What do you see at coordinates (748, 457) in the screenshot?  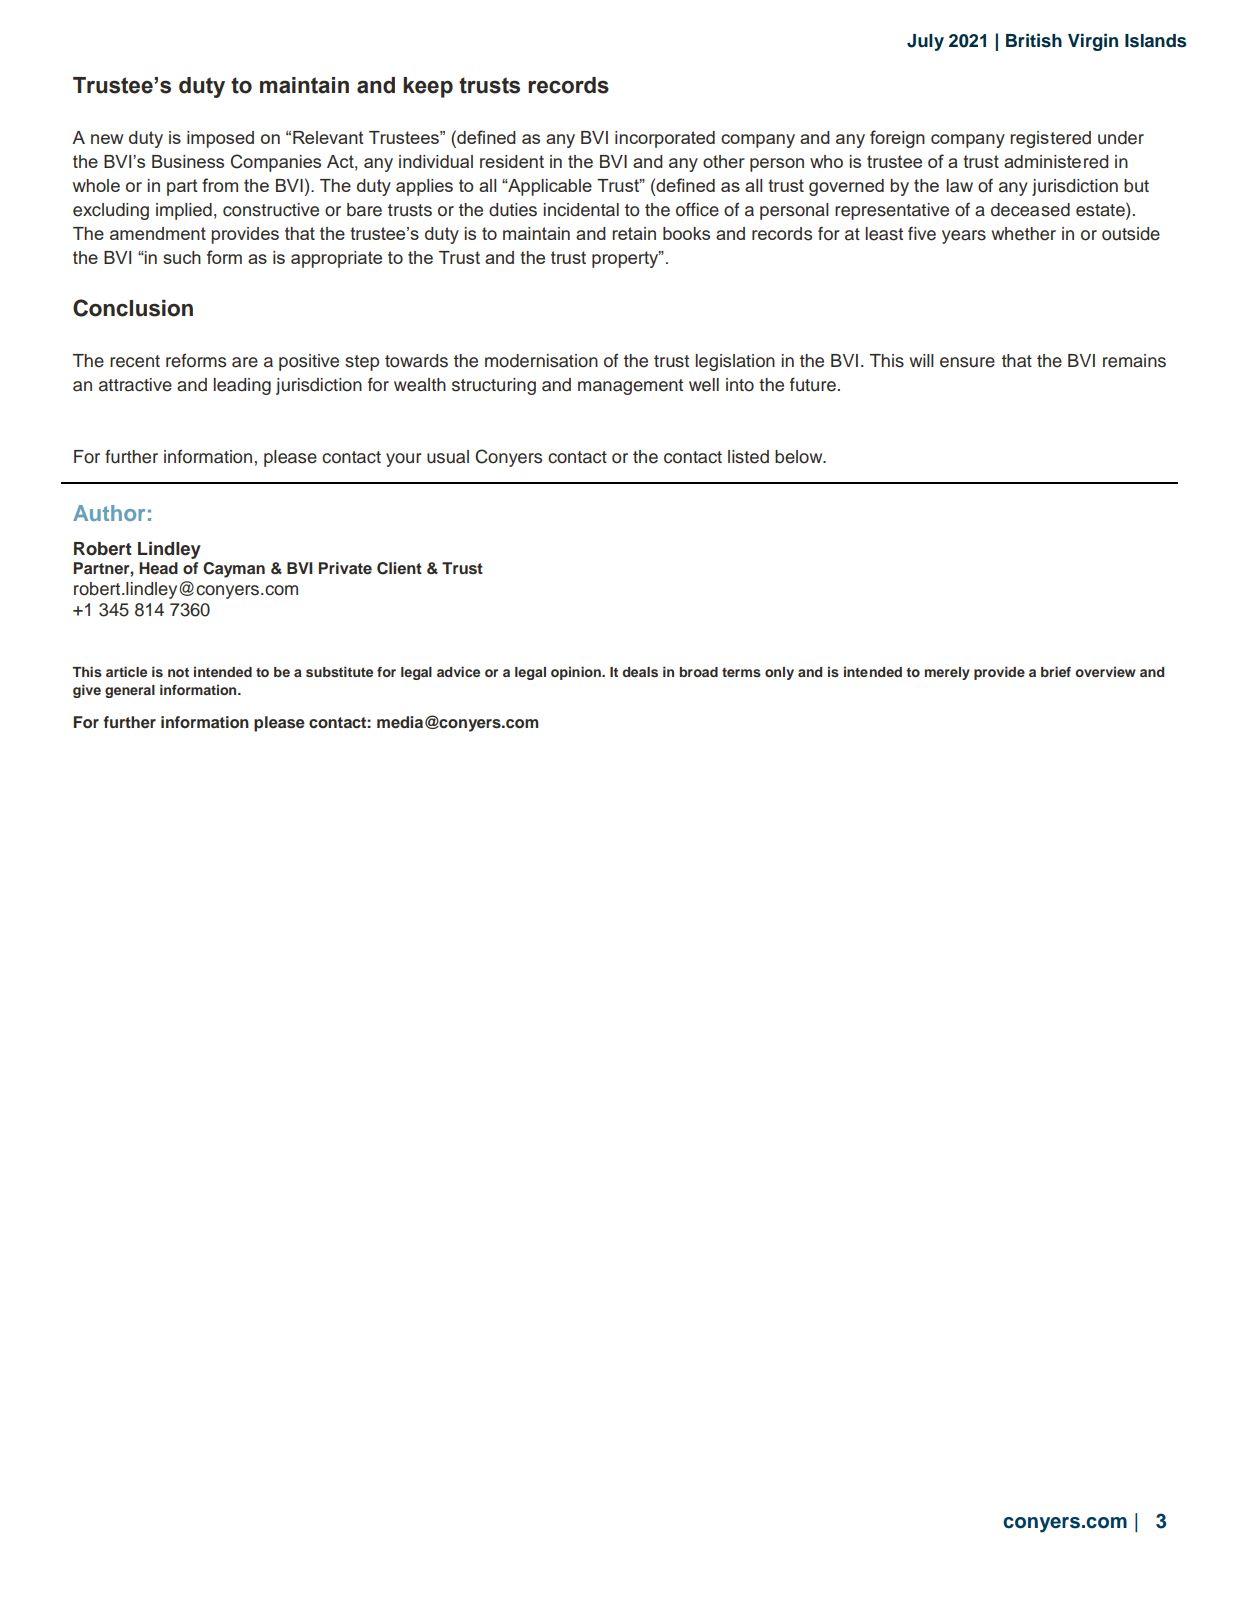 I see `listed` at bounding box center [748, 457].
